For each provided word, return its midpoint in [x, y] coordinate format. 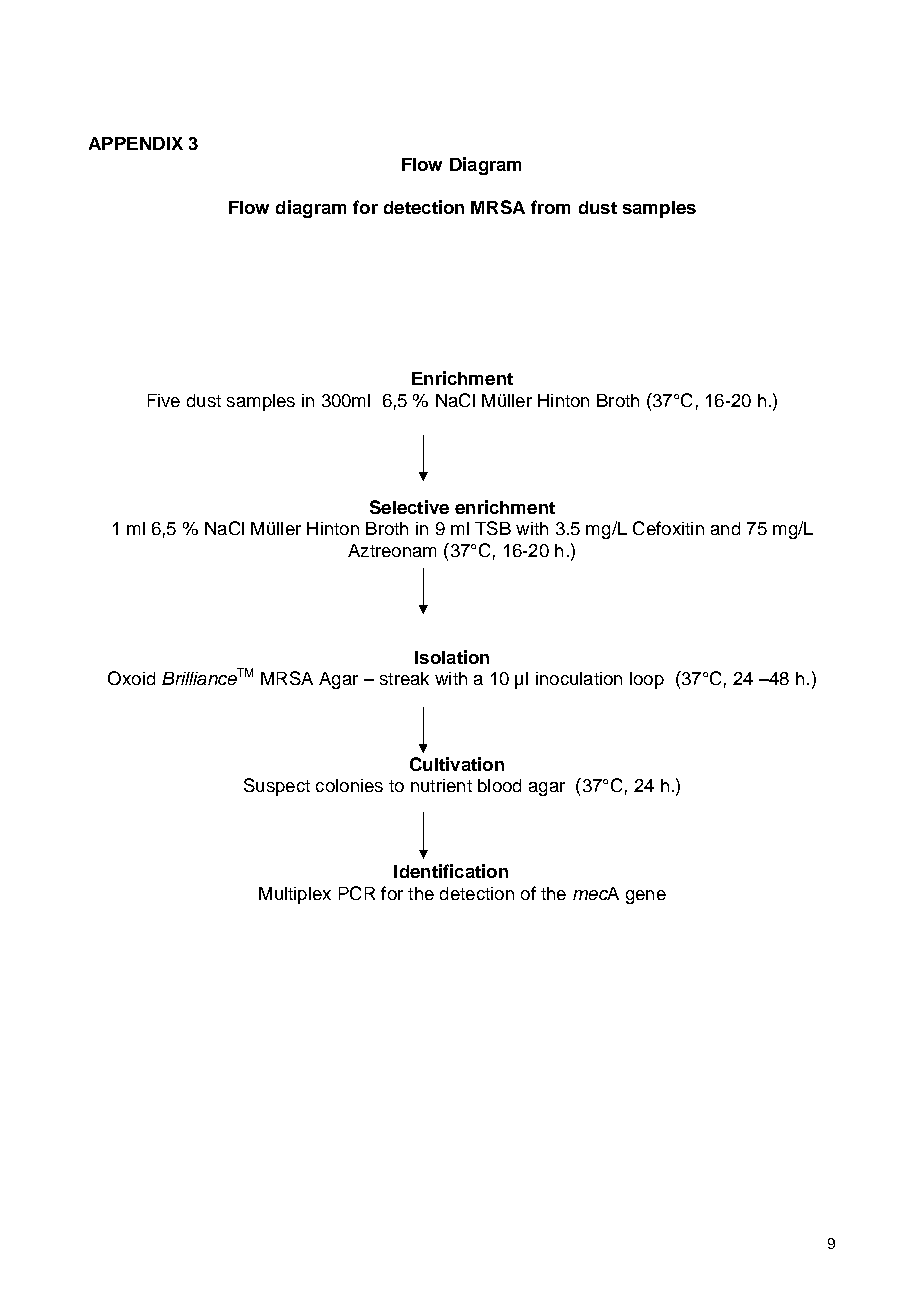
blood [499, 785]
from [550, 207]
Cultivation [457, 764]
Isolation [452, 657]
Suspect [277, 787]
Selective [409, 507]
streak [404, 678]
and [725, 528]
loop [647, 680]
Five [164, 400]
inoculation [579, 678]
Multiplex [295, 895]
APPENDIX [136, 143]
